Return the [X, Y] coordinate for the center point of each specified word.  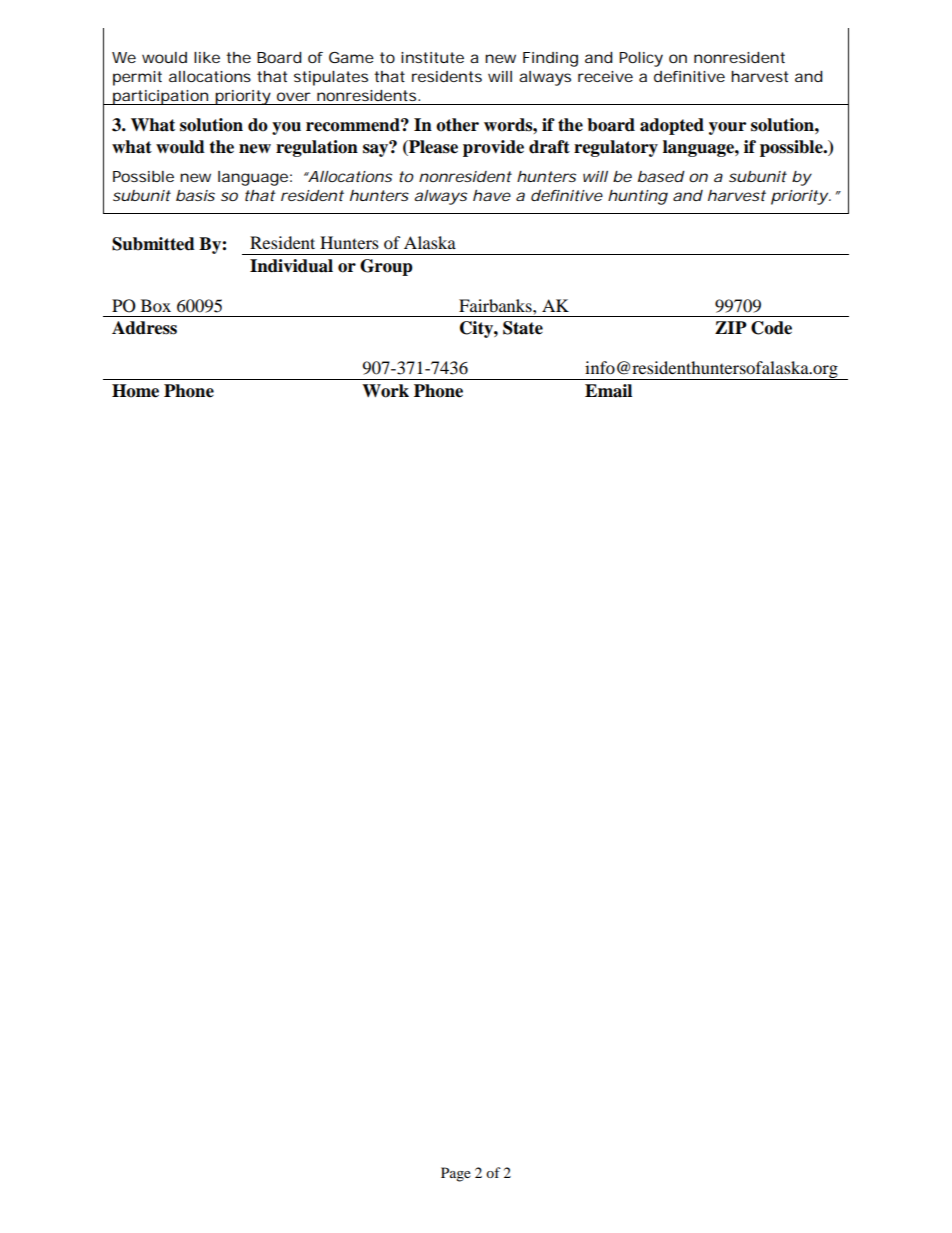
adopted [672, 126]
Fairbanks [496, 305]
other [457, 125]
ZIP [731, 327]
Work [385, 391]
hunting [638, 197]
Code [771, 328]
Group [386, 267]
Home [135, 391]
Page [456, 1174]
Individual [291, 266]
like [207, 57]
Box [156, 305]
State [523, 328]
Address [144, 328]
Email [608, 391]
